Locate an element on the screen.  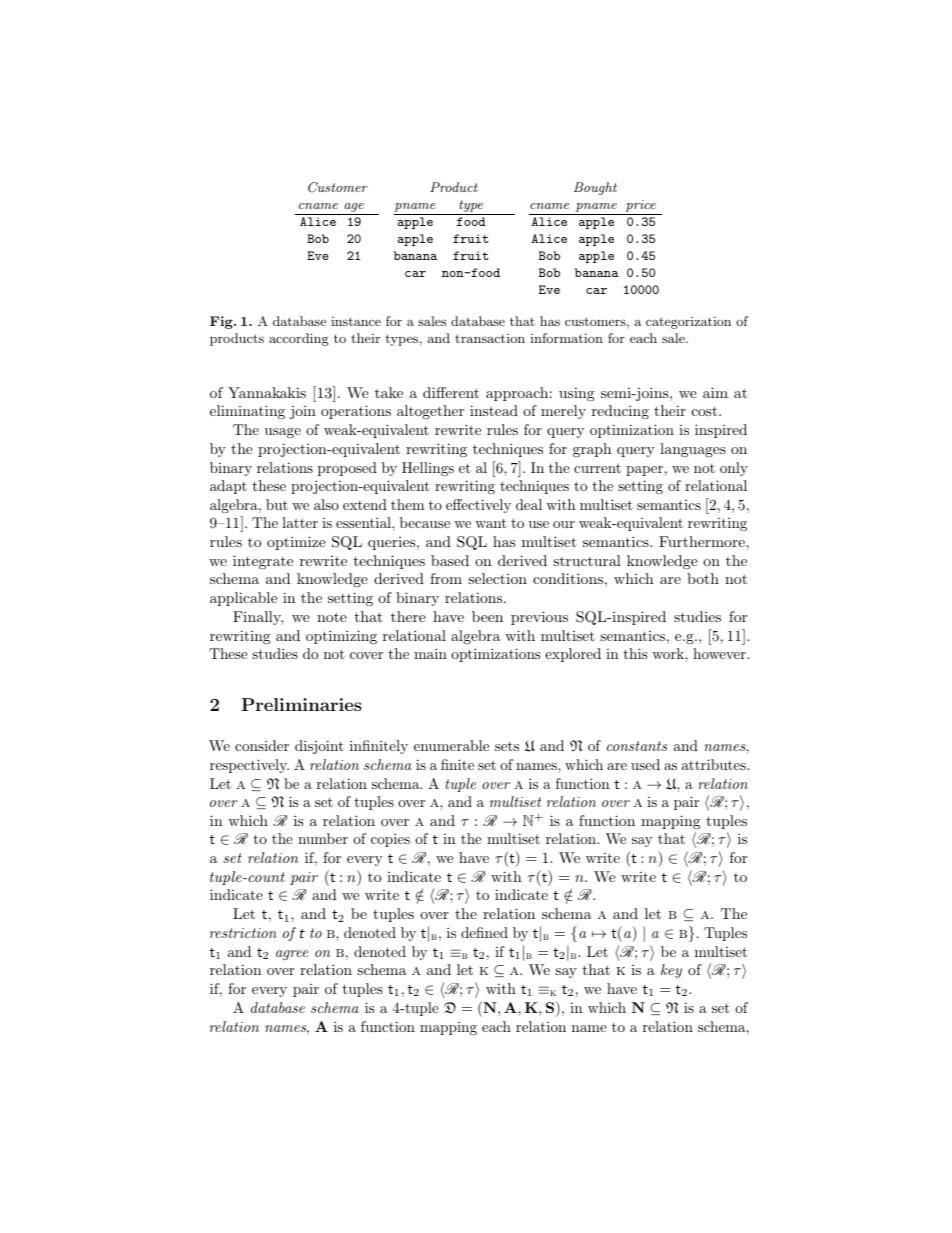
integrate is located at coordinates (263, 562).
